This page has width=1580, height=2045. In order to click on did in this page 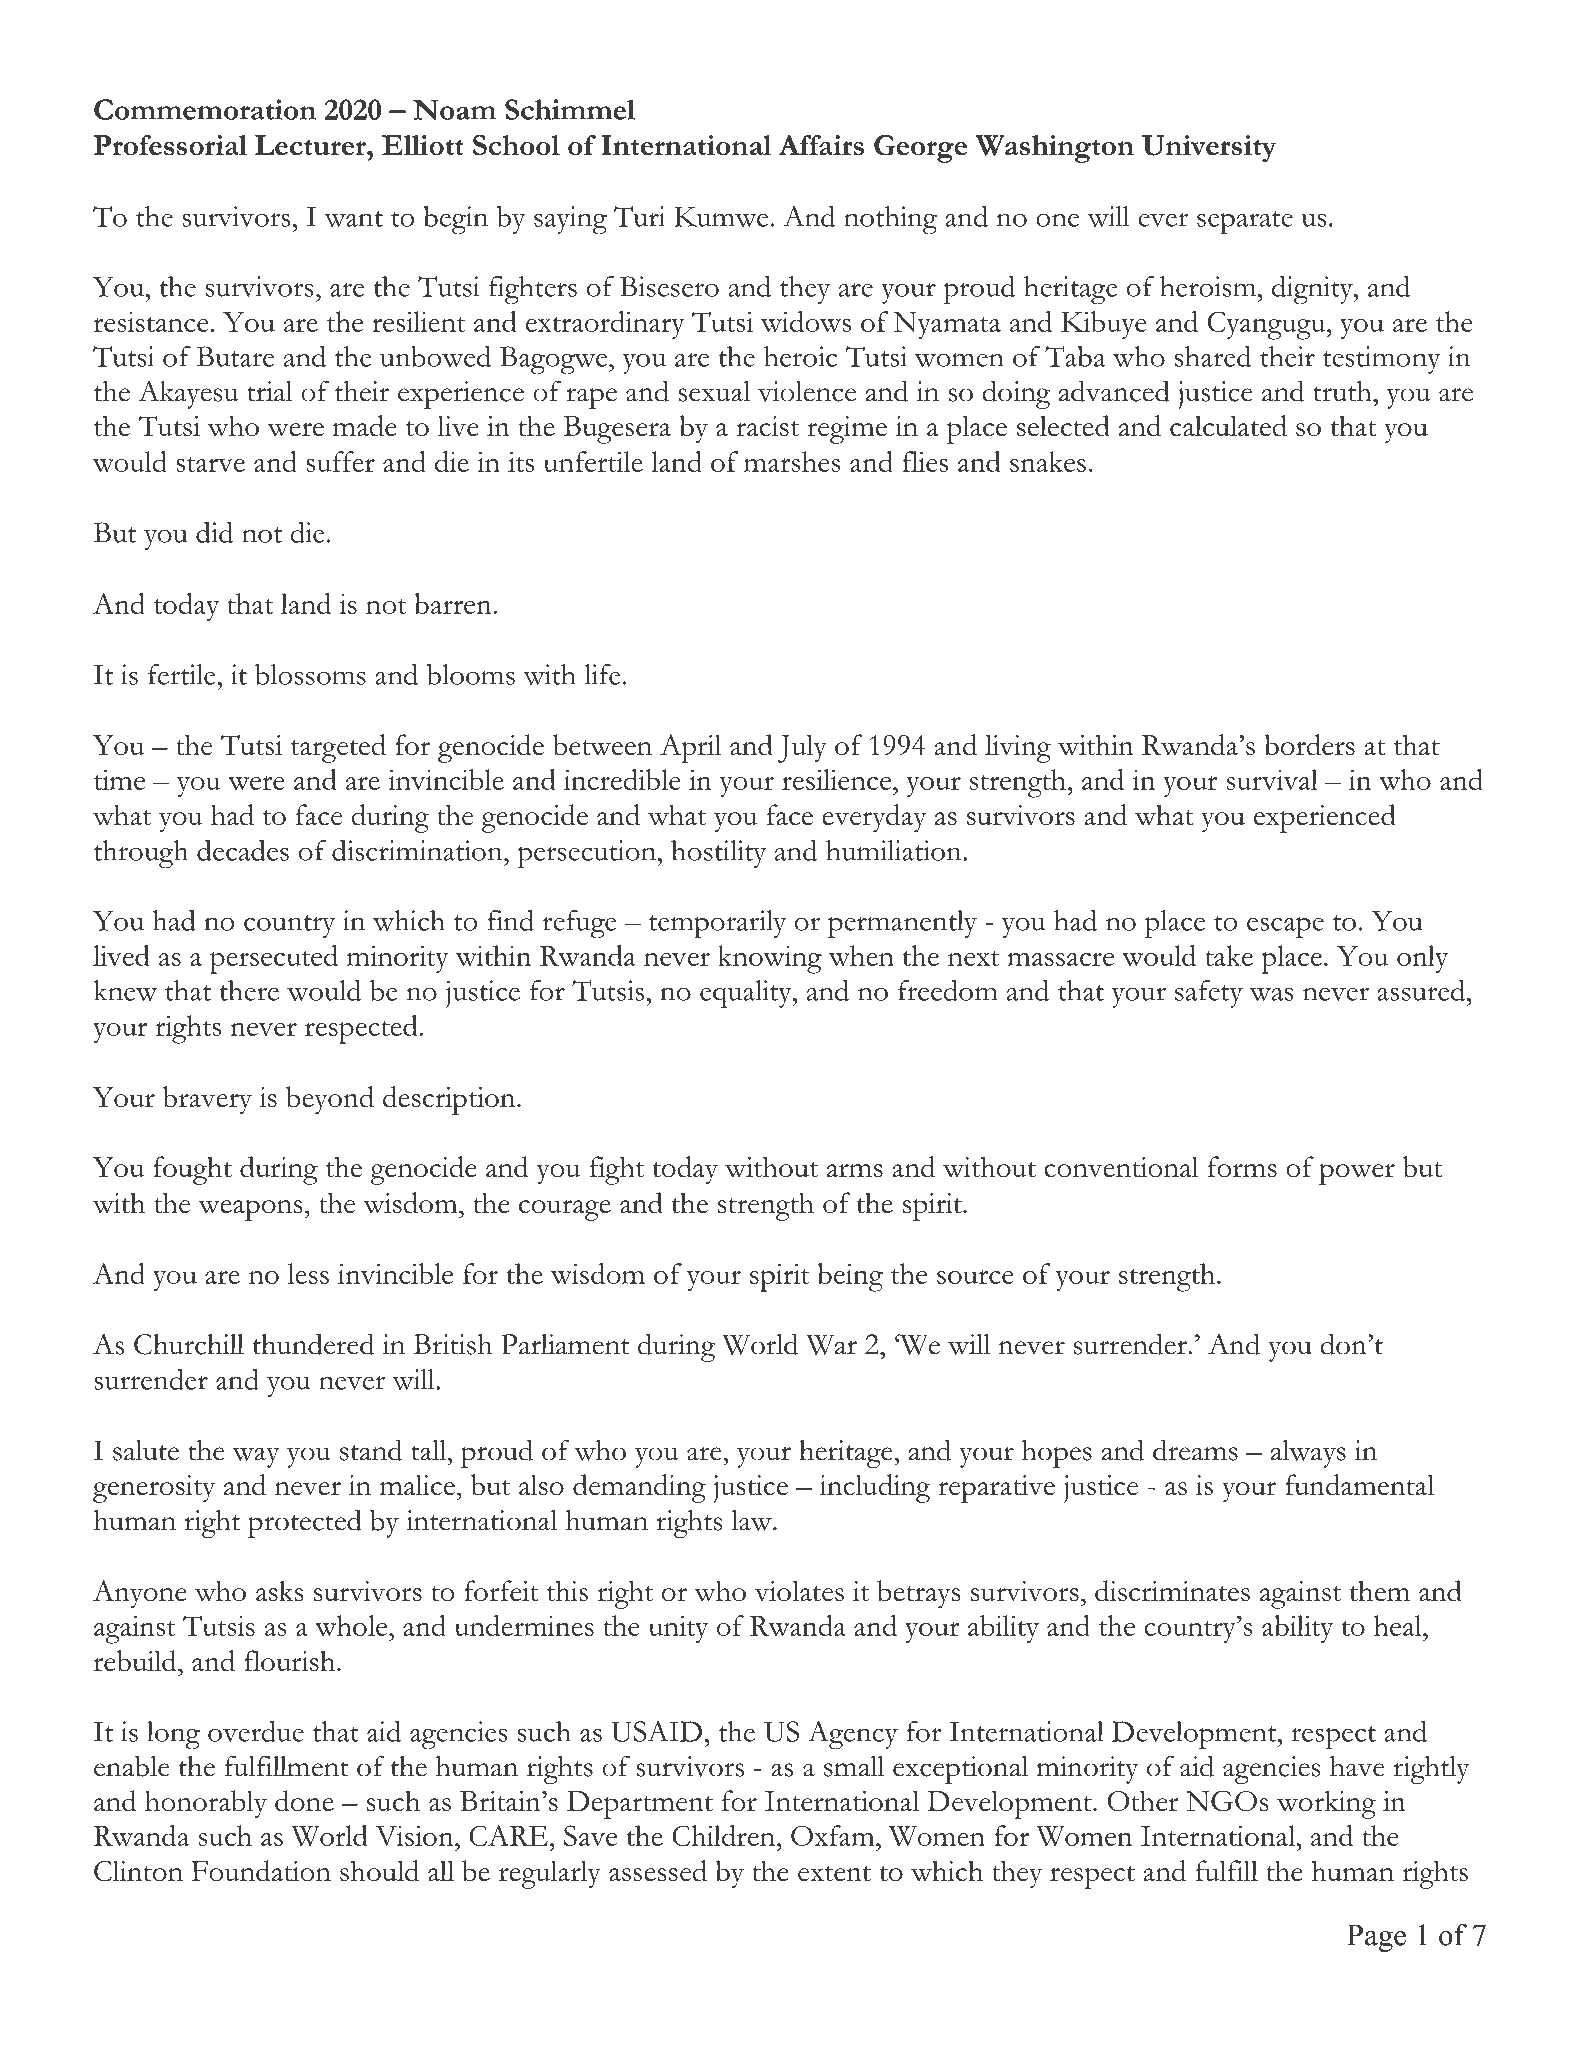, I will do `click(214, 532)`.
